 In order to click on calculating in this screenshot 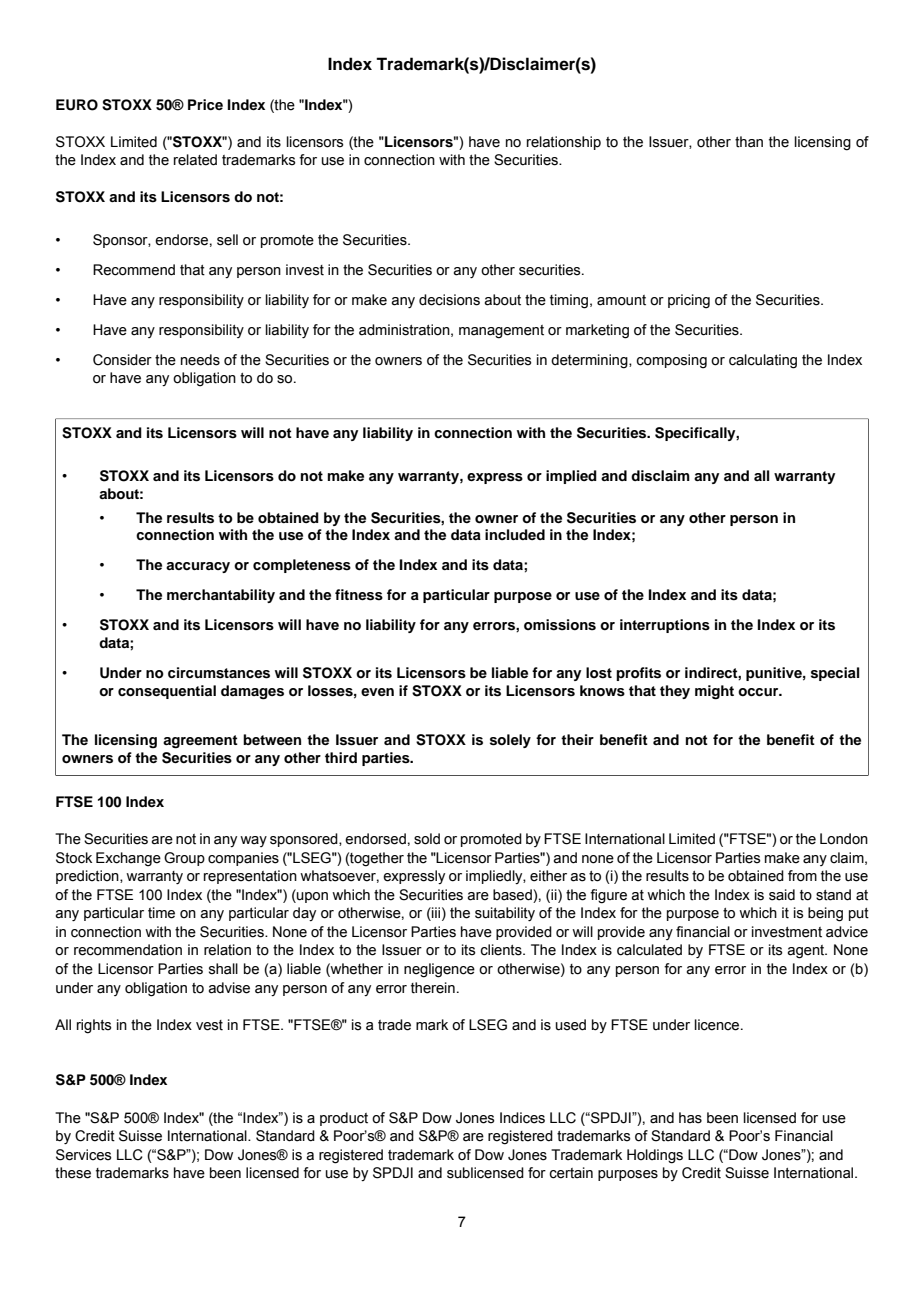, I will do `click(763, 361)`.
